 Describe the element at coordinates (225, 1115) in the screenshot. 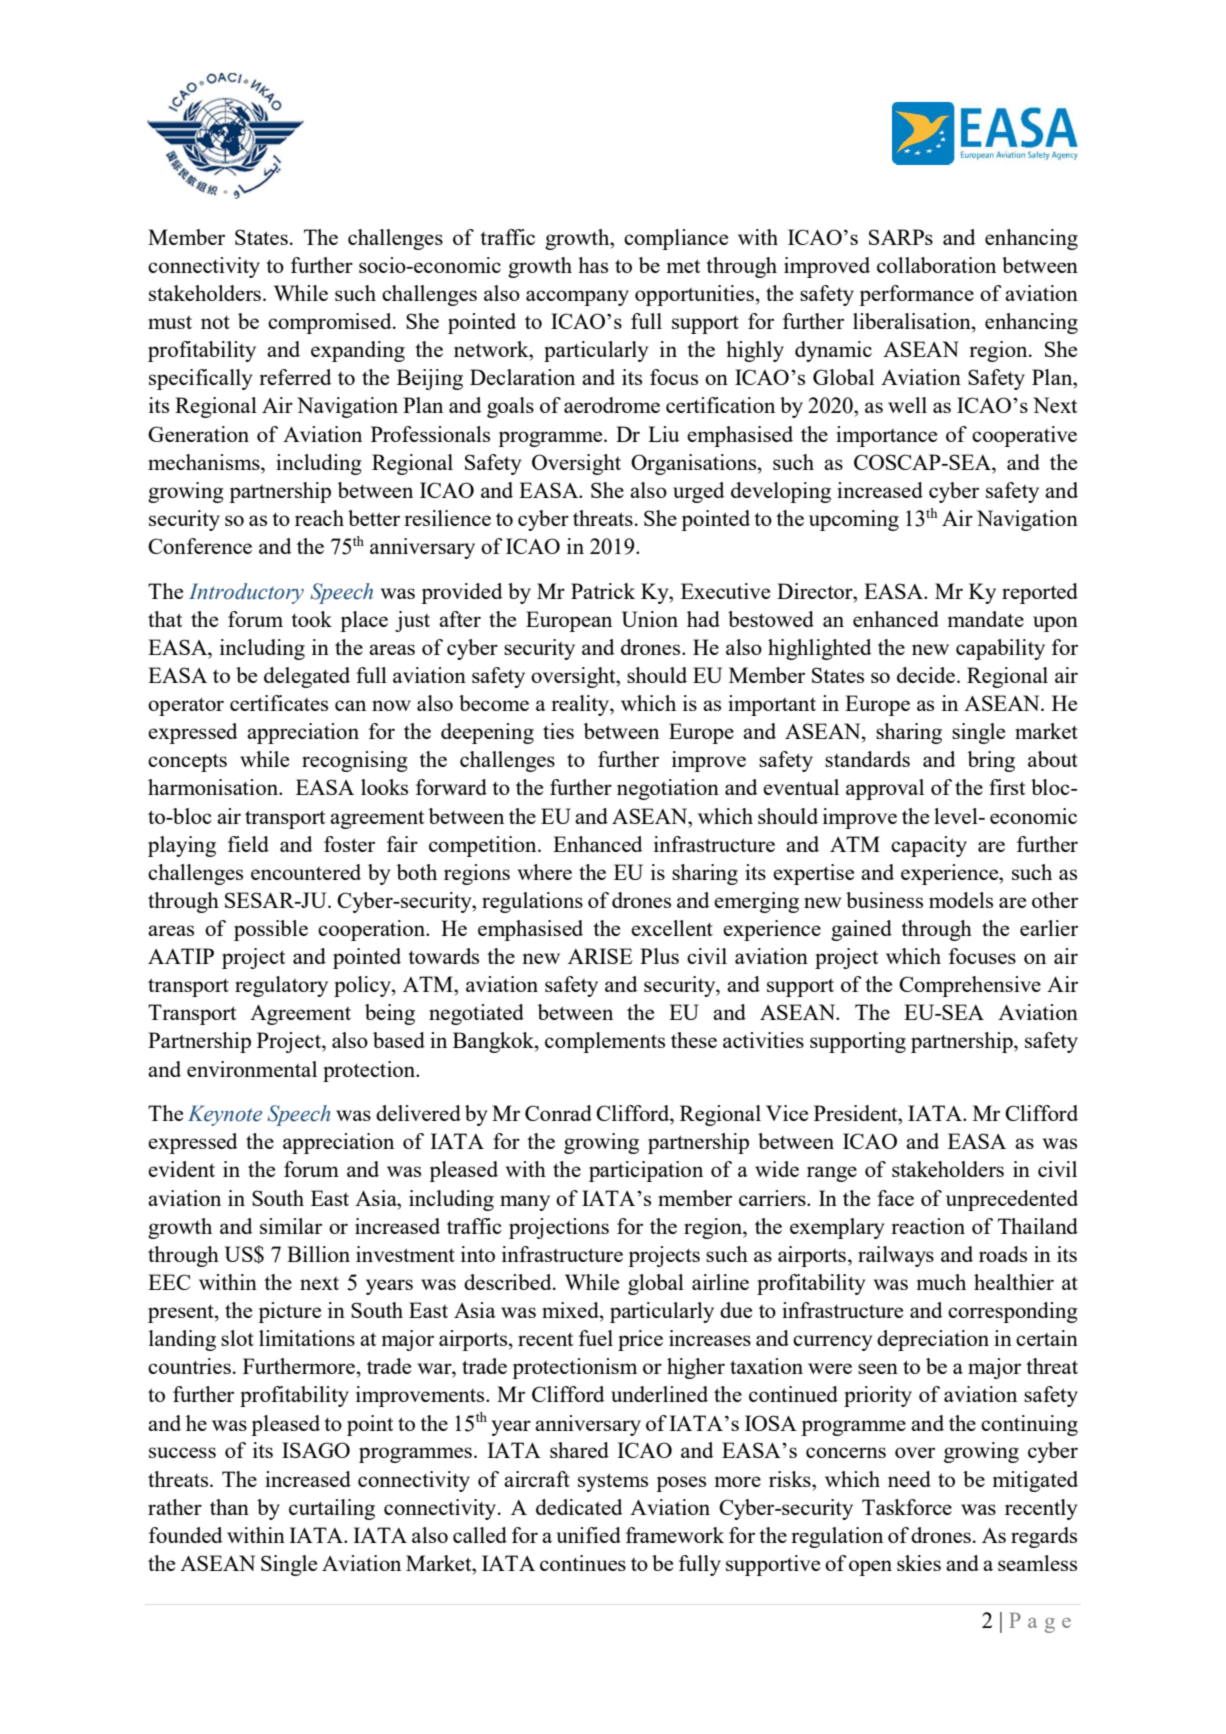

I see `Keynote` at that location.
